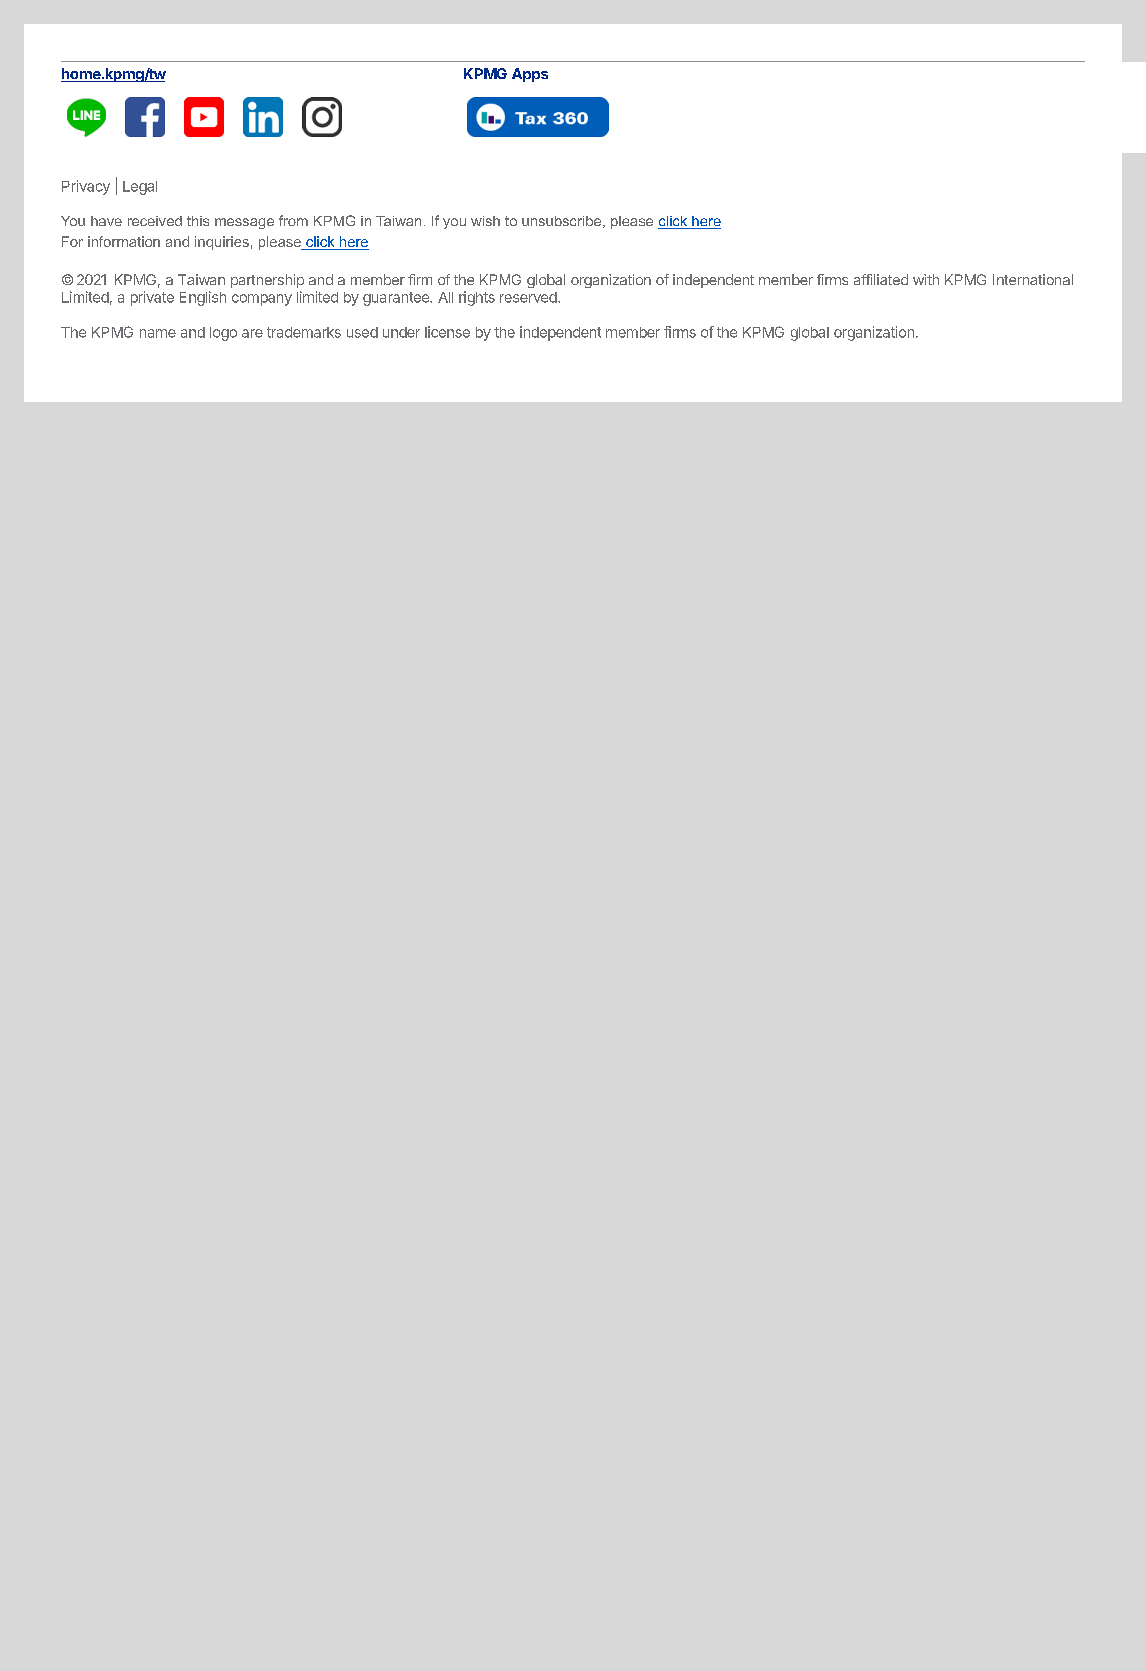  What do you see at coordinates (447, 332) in the screenshot?
I see `license` at bounding box center [447, 332].
